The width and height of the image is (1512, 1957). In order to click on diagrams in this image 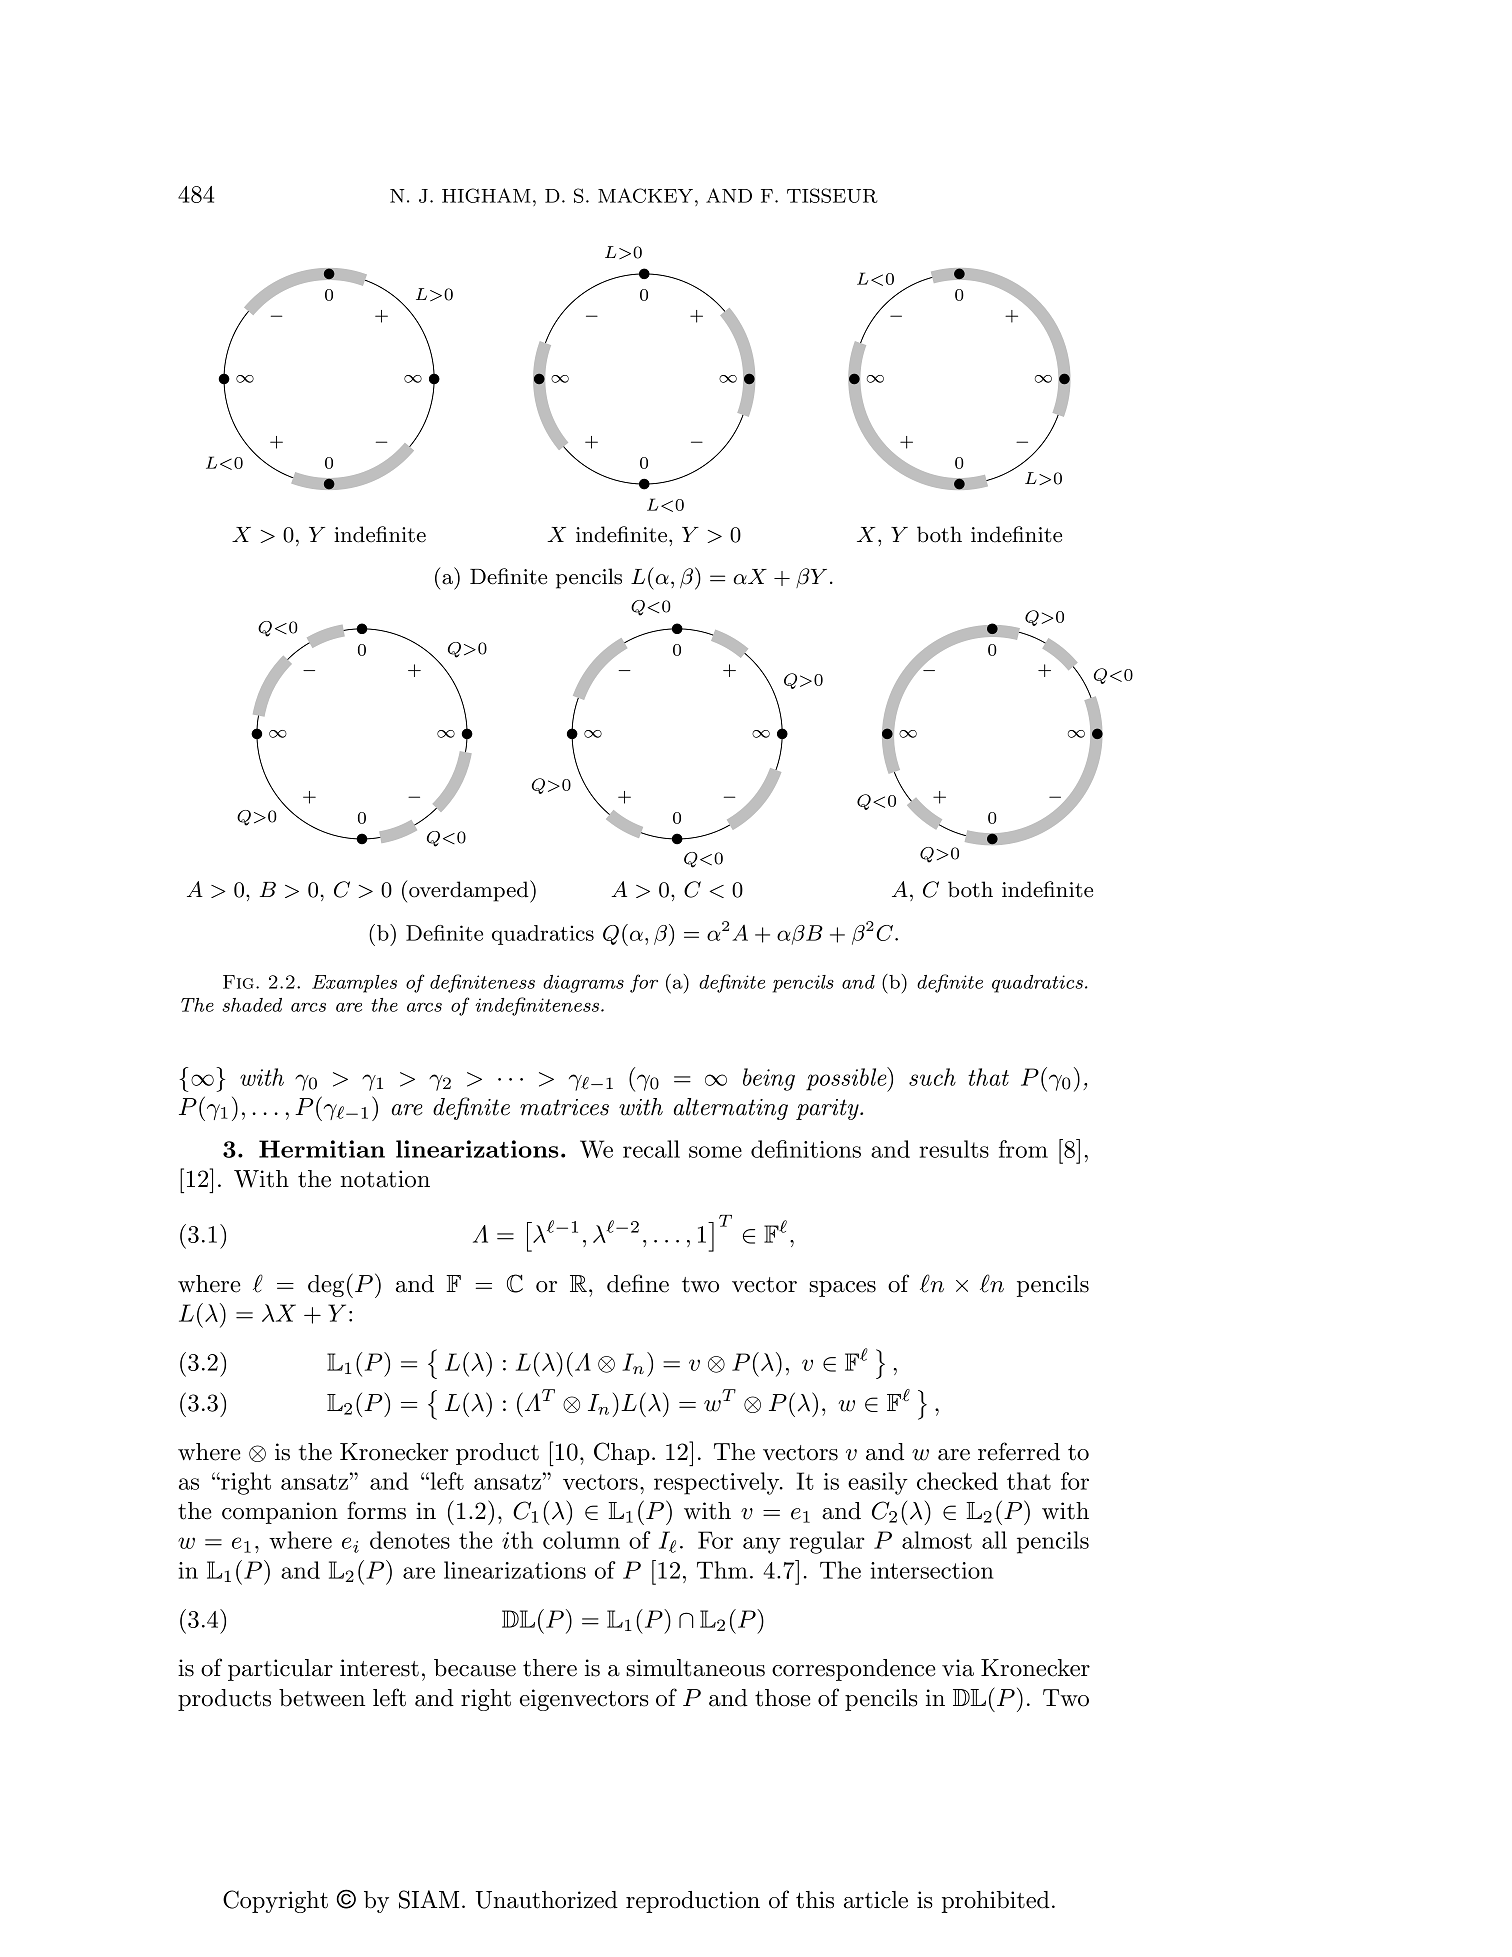, I will do `click(583, 984)`.
